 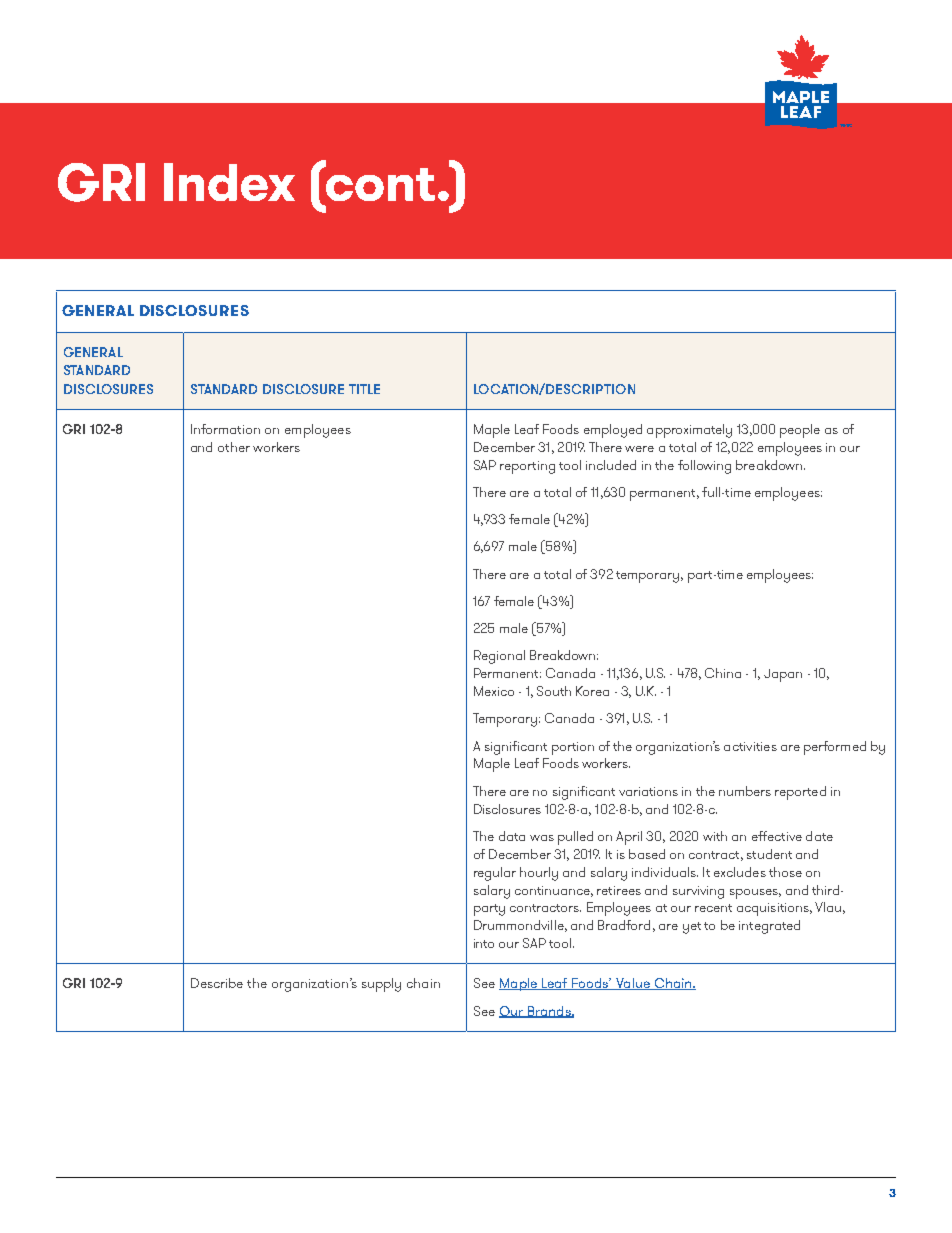 What do you see at coordinates (217, 983) in the screenshot?
I see `Describe` at bounding box center [217, 983].
